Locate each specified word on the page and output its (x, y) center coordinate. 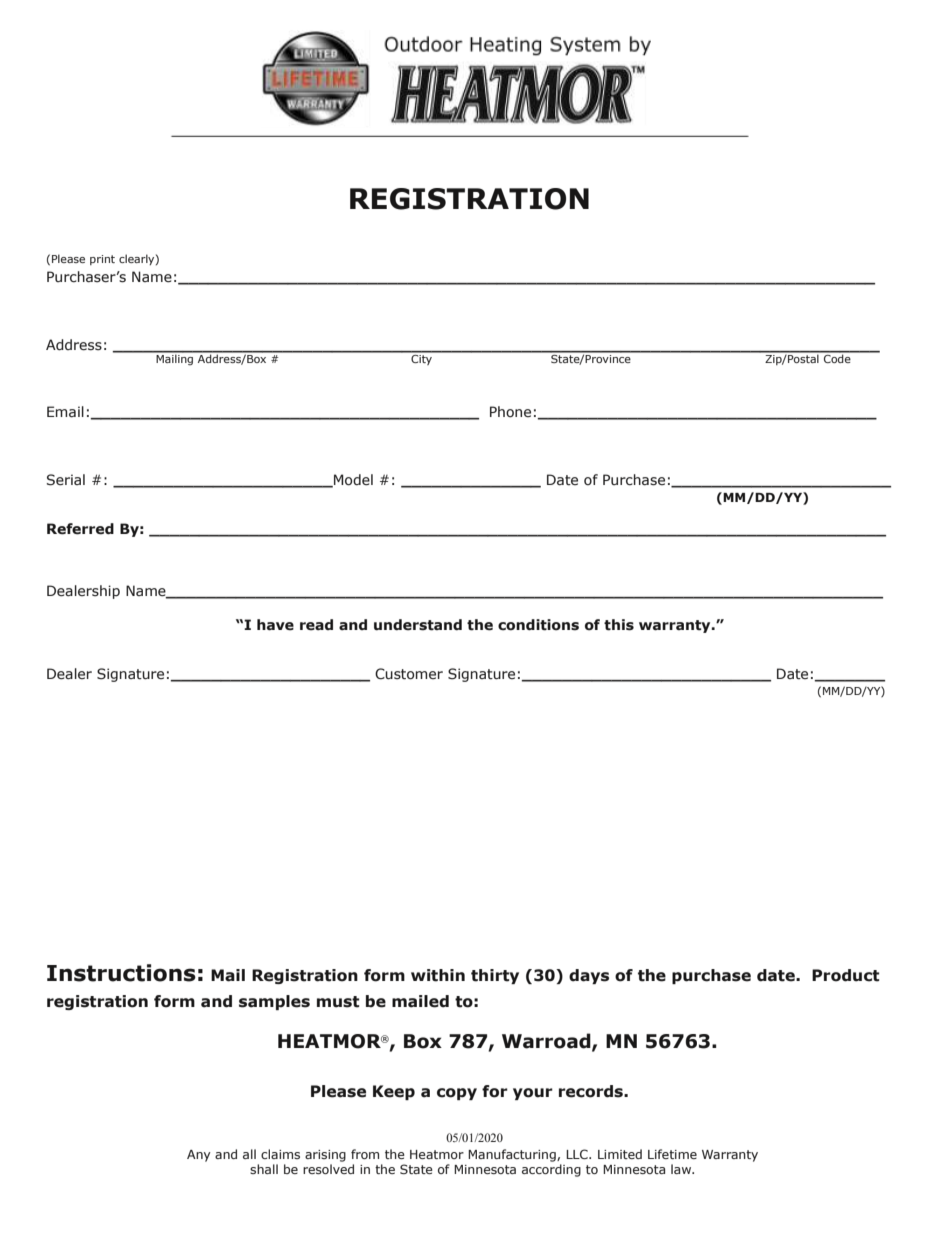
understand (418, 625)
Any (199, 1156)
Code (837, 357)
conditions (538, 625)
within (438, 975)
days (589, 976)
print (102, 260)
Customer (409, 674)
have (275, 625)
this (619, 625)
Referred (80, 529)
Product (846, 975)
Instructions (121, 973)
